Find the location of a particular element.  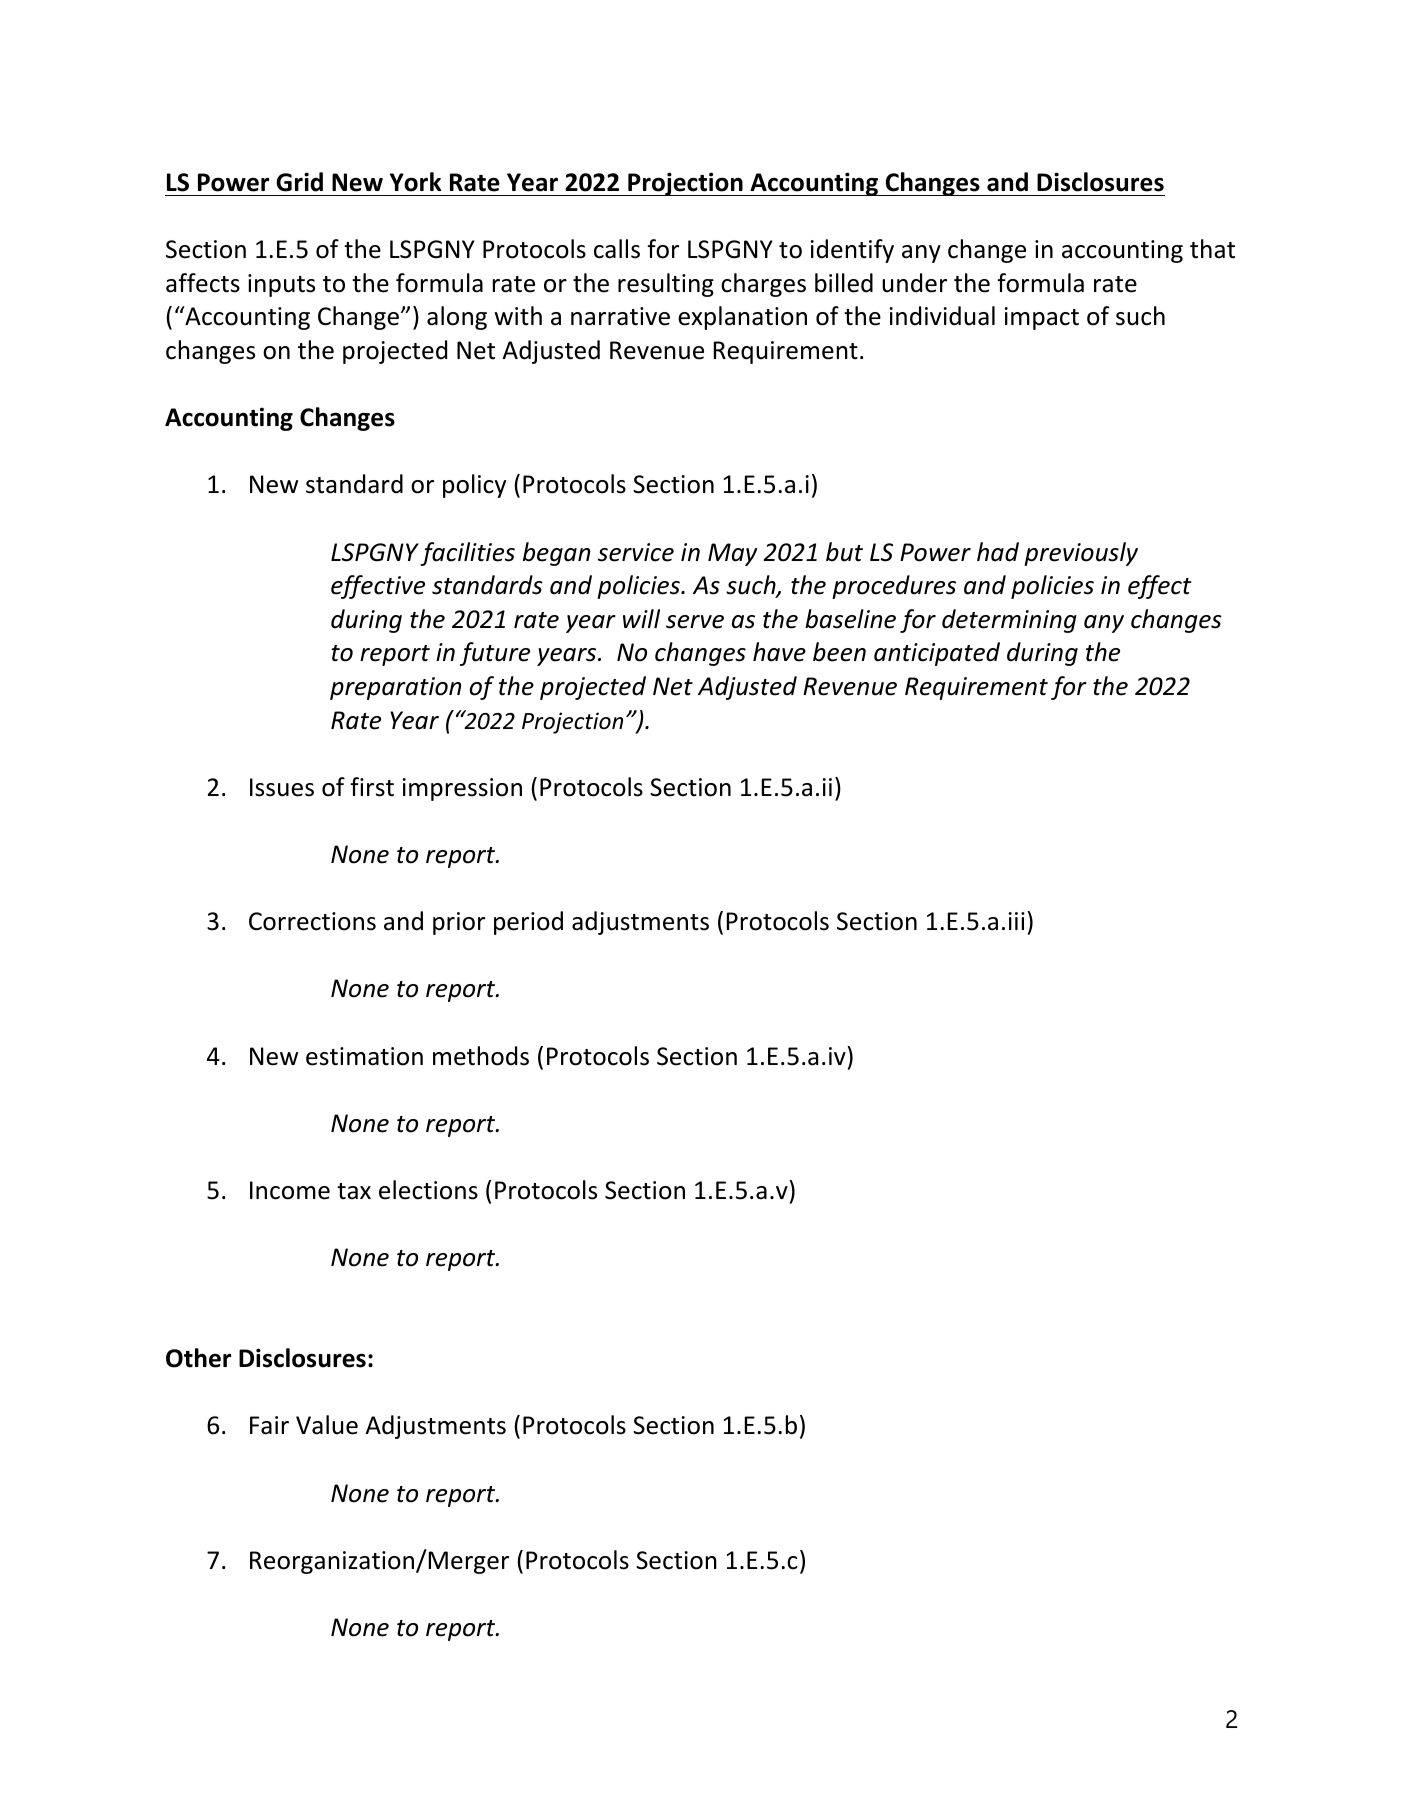

calls is located at coordinates (617, 249).
